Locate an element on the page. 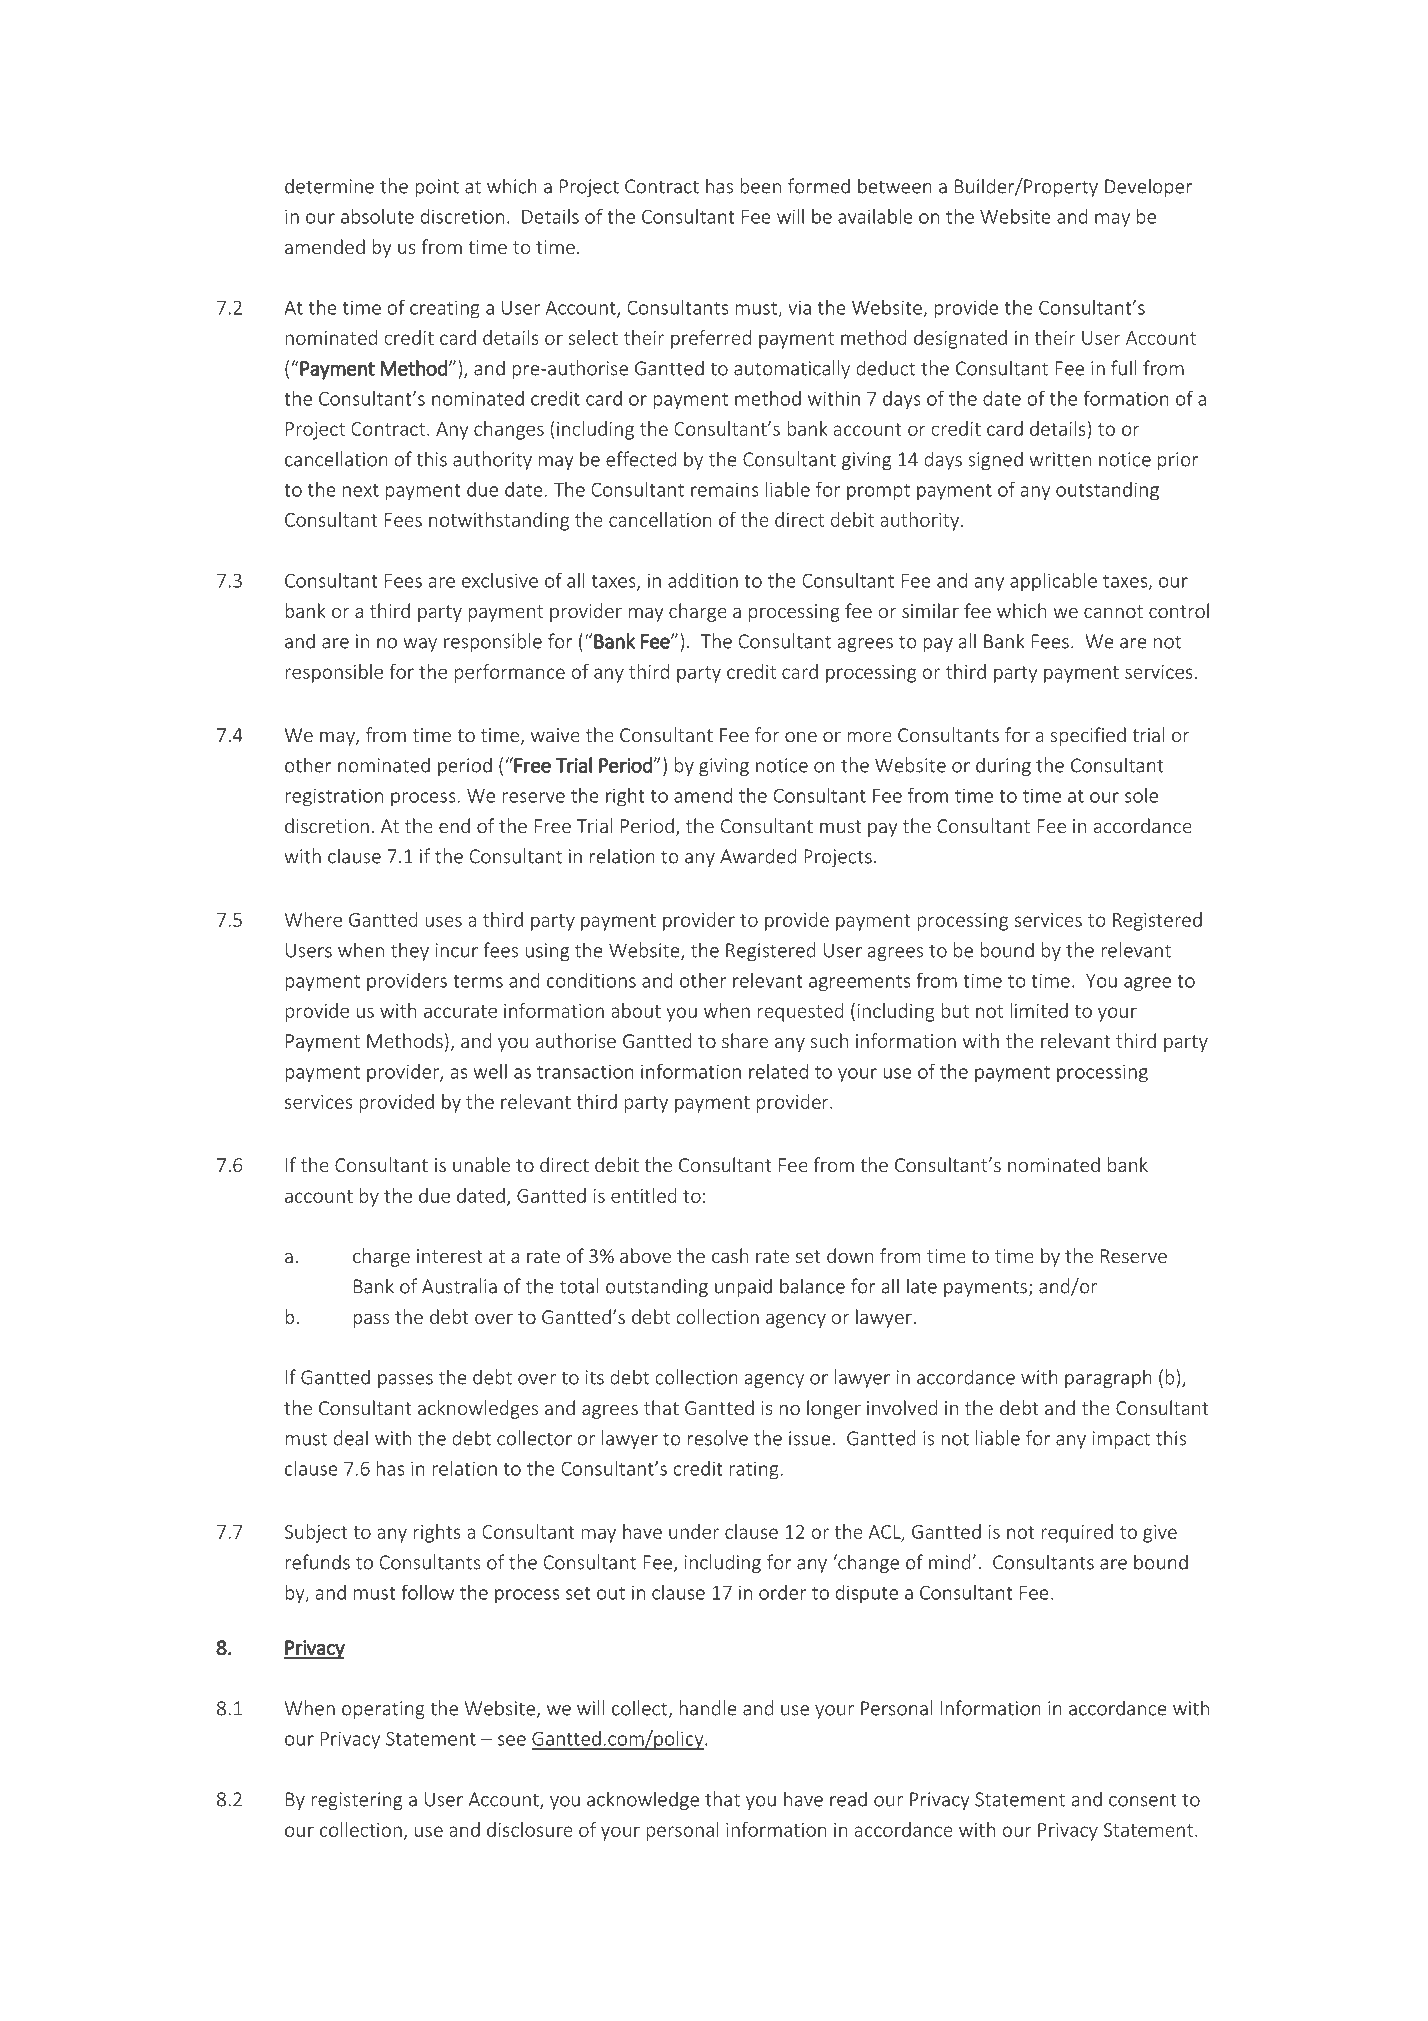 The height and width of the page is (2021, 1428). handle is located at coordinates (708, 1708).
